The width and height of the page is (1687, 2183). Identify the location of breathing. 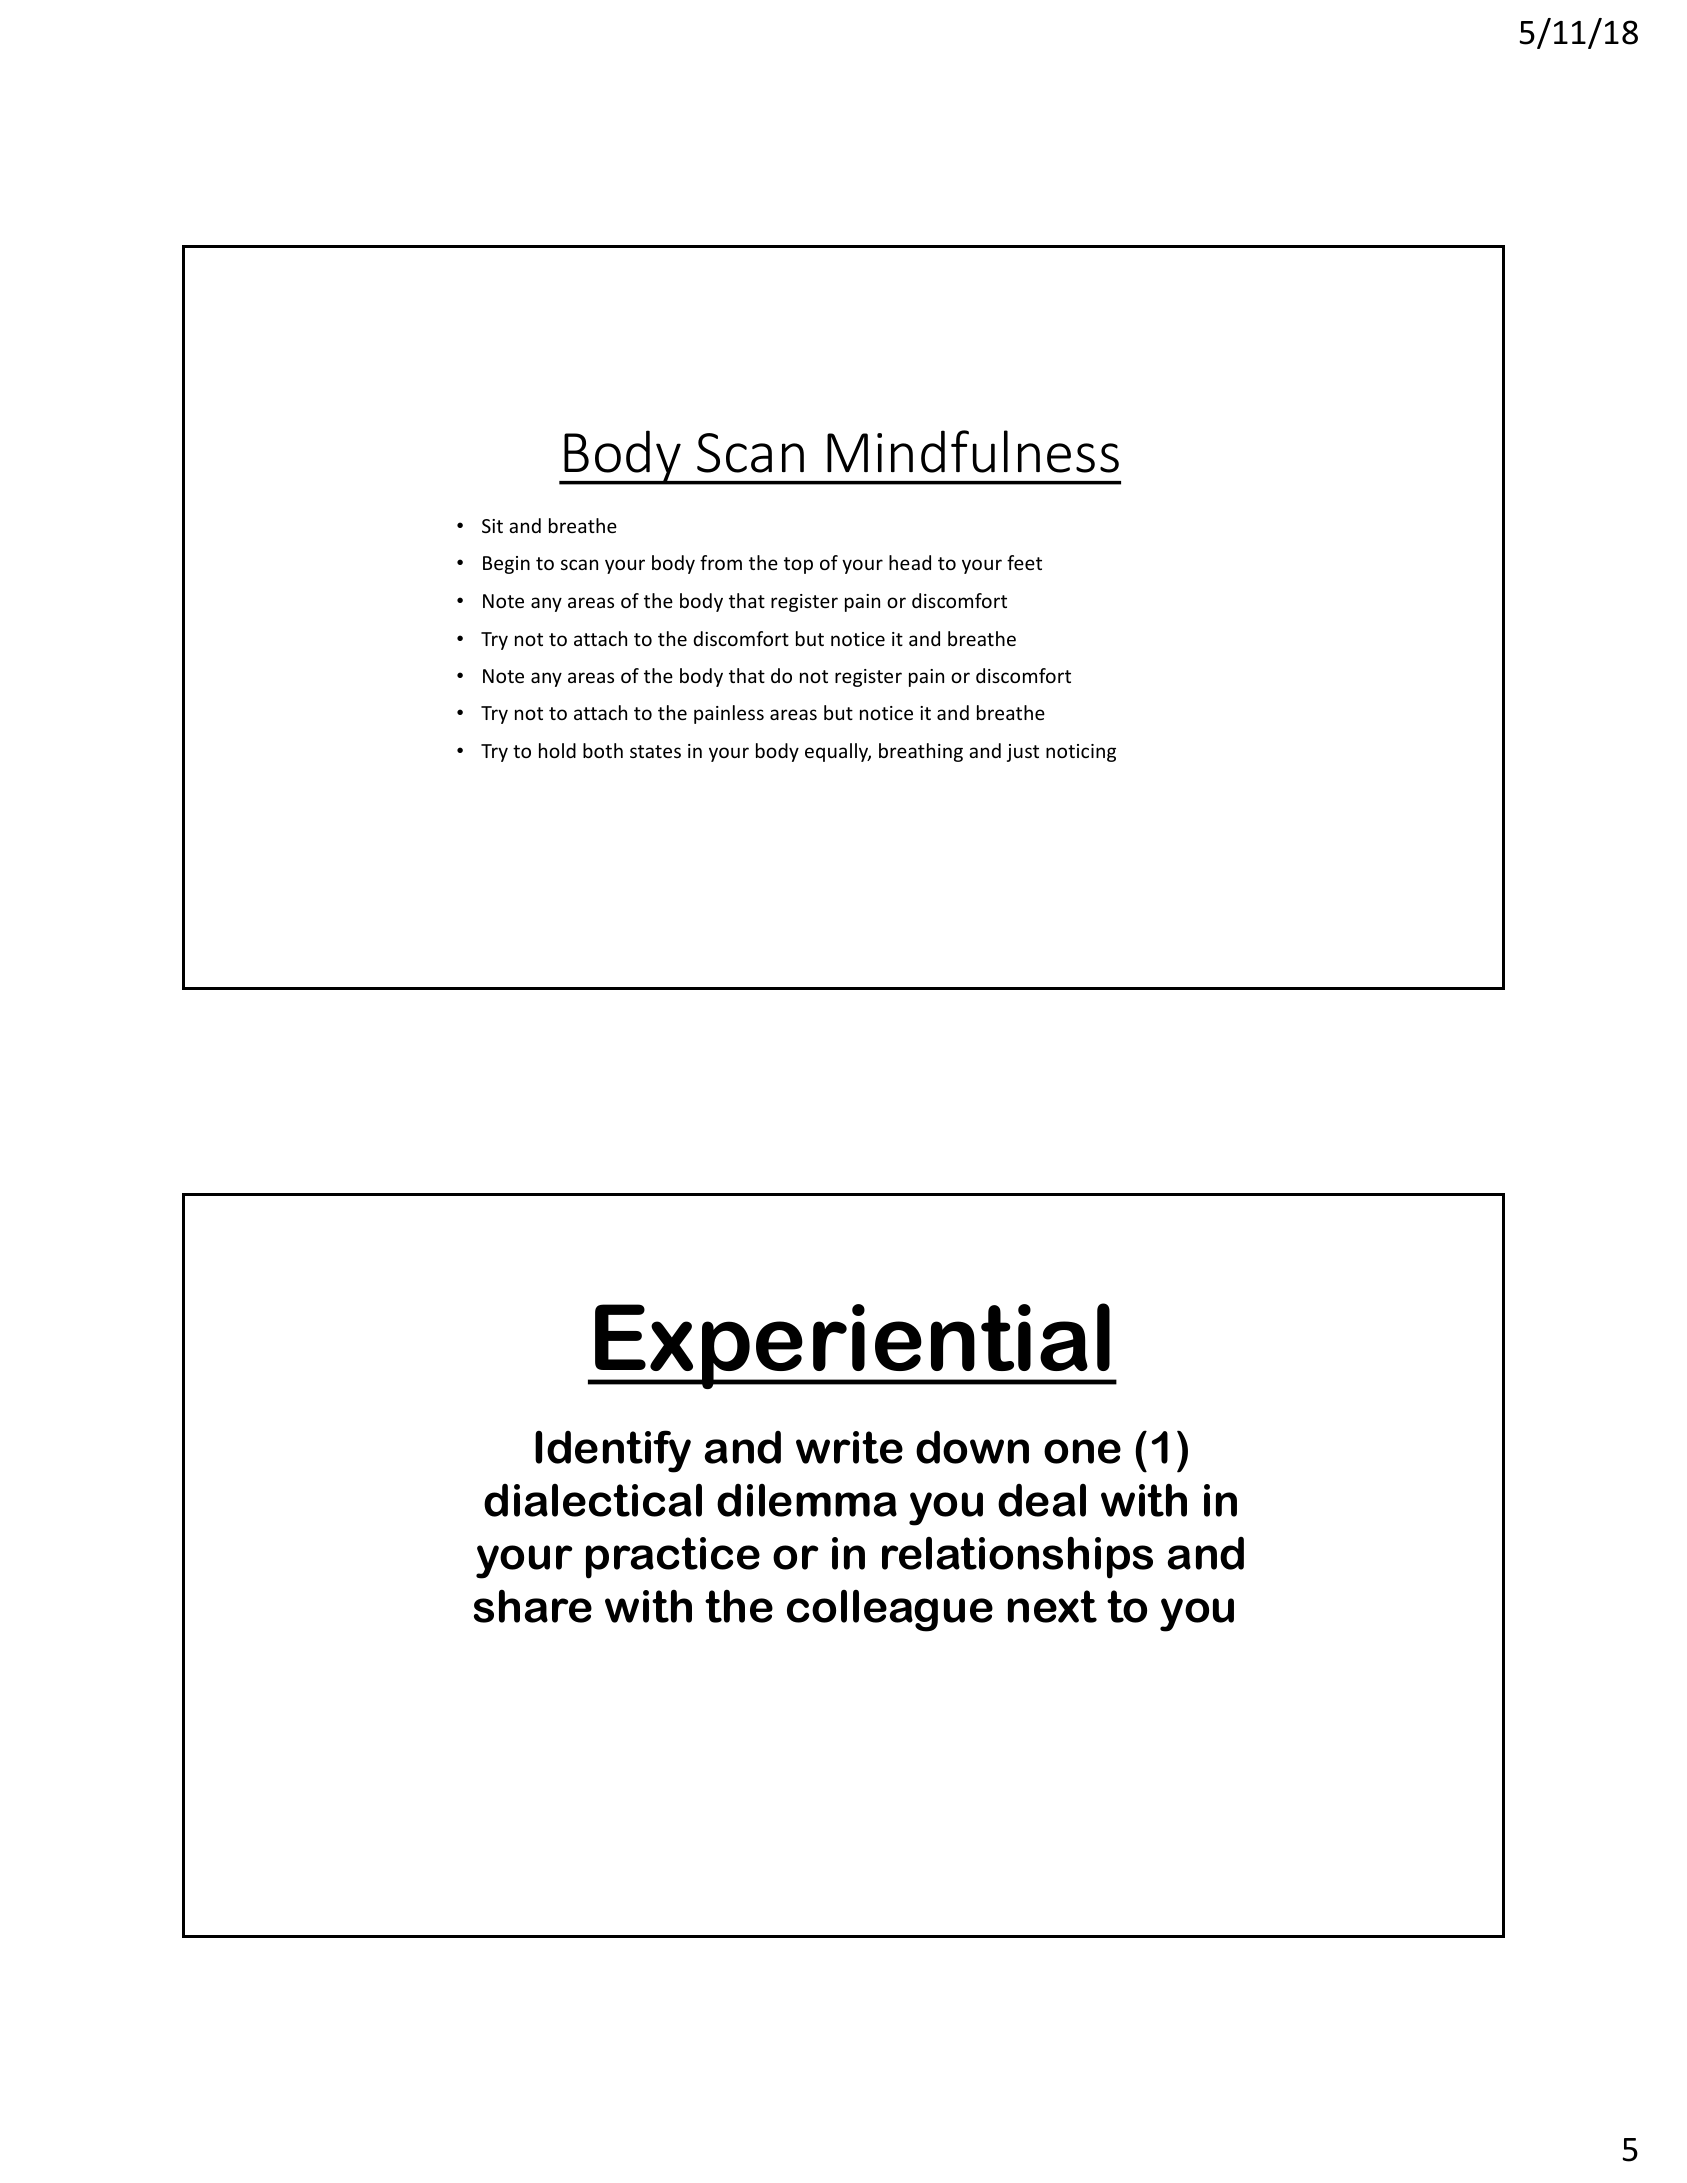
(921, 752).
